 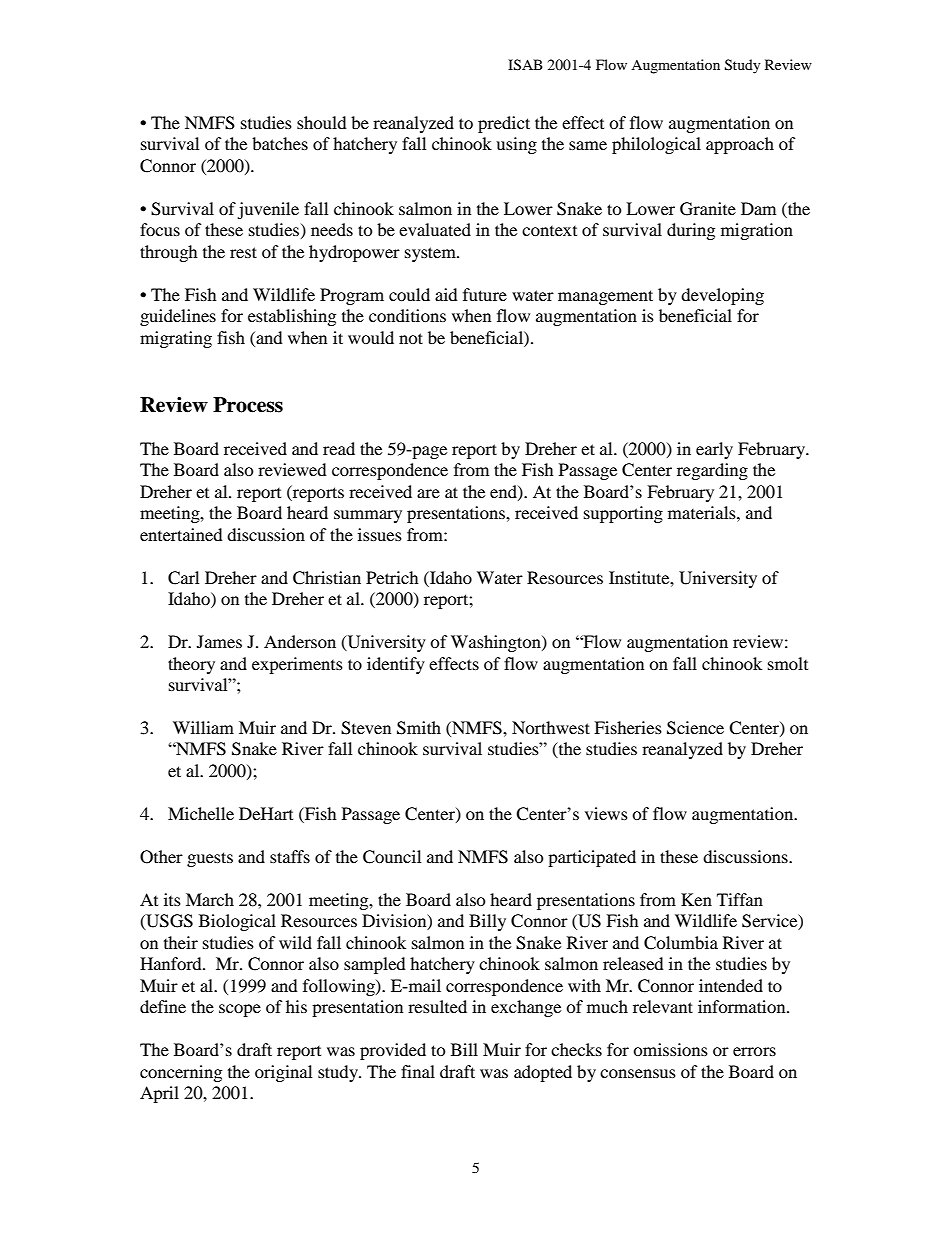 What do you see at coordinates (788, 663) in the screenshot?
I see `smolt` at bounding box center [788, 663].
